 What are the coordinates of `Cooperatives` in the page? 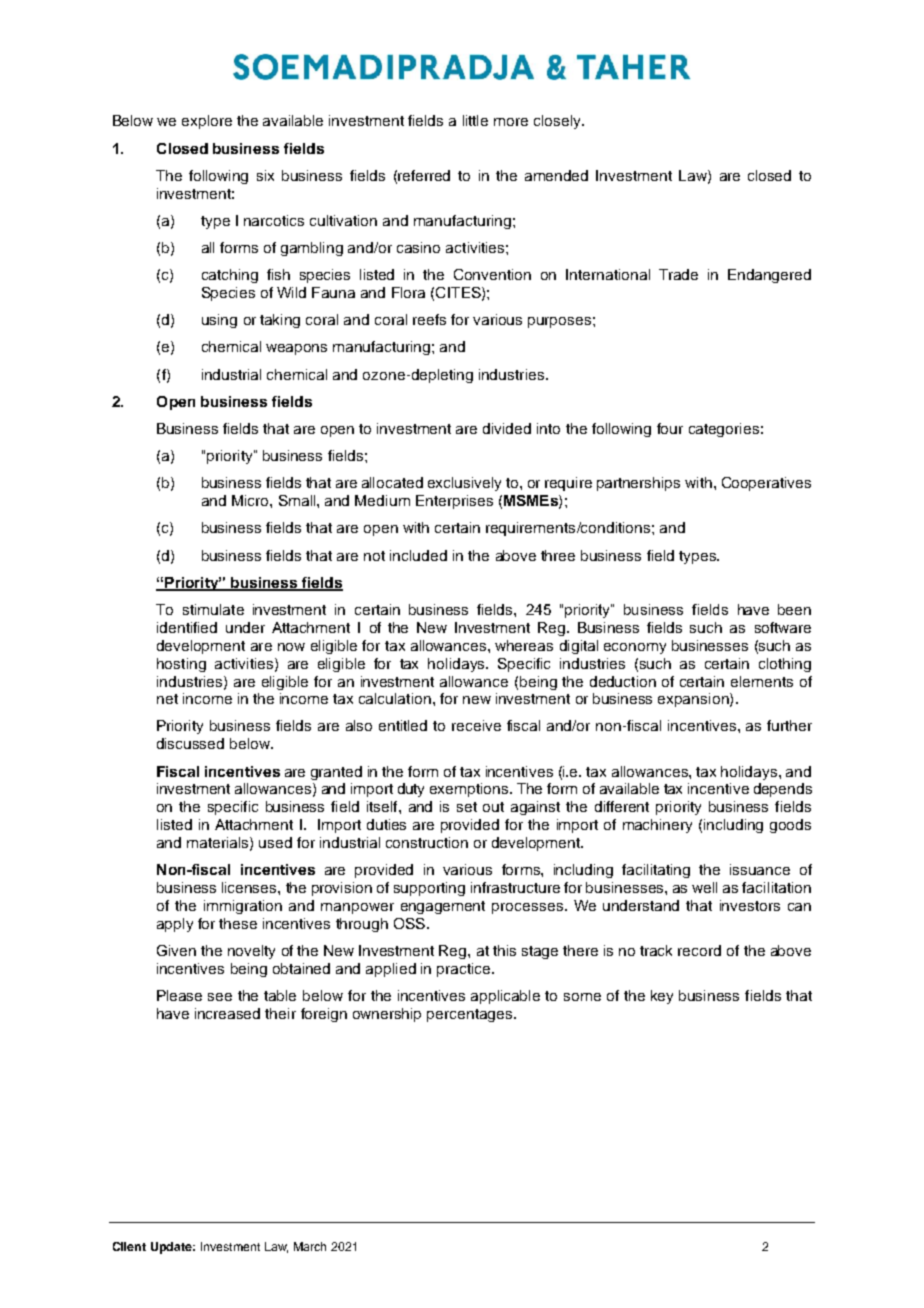 It's located at (766, 484).
